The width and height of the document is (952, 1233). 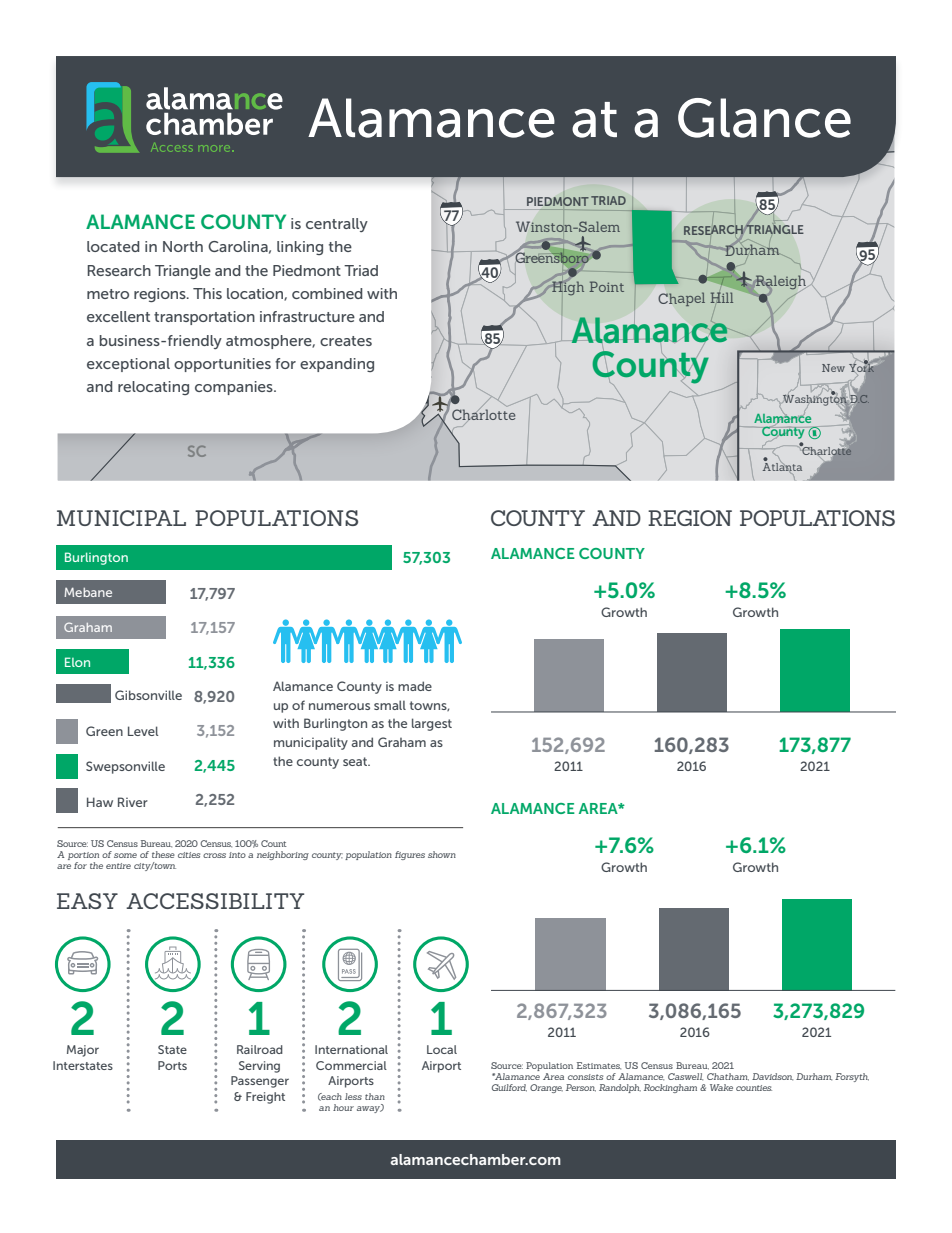 I want to click on centrally, so click(x=337, y=225).
